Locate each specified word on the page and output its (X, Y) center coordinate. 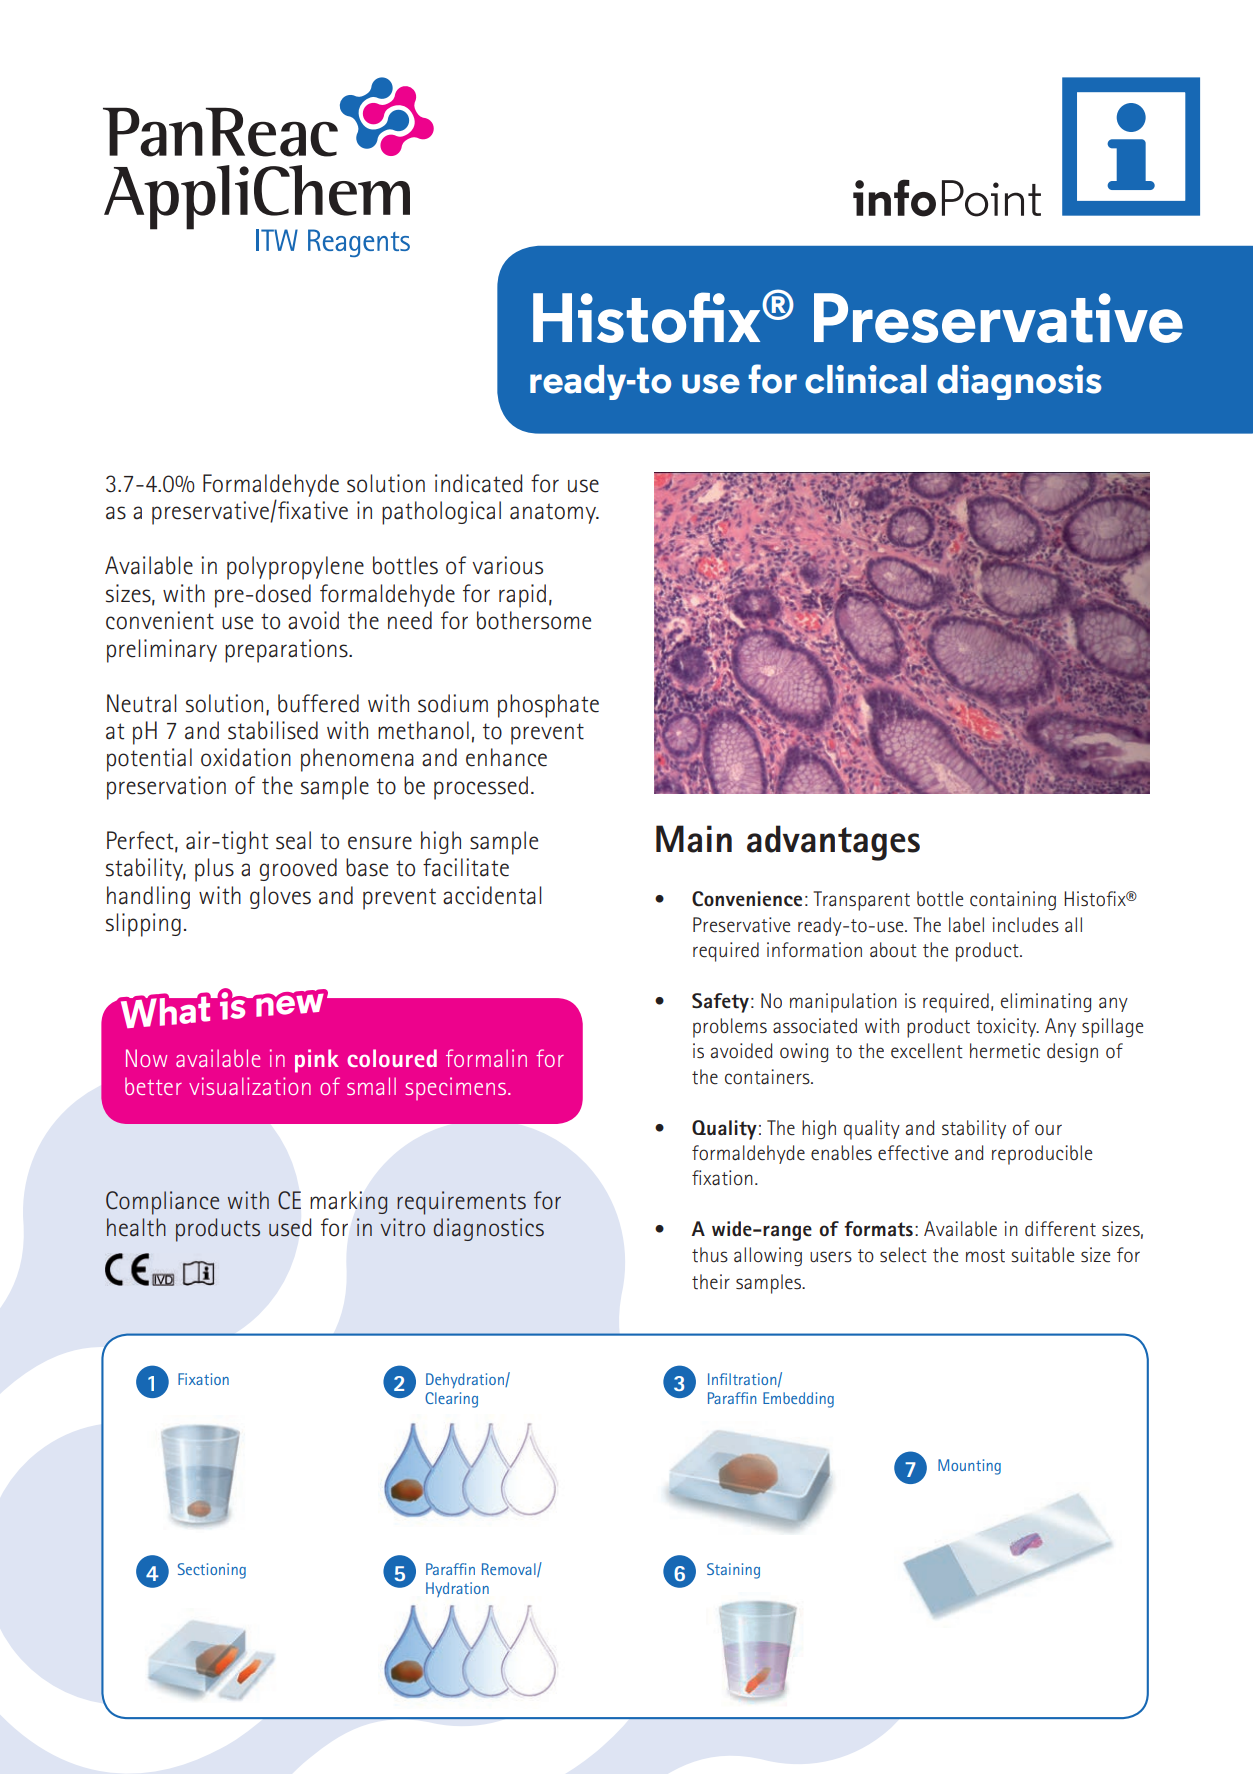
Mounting (969, 1467)
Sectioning (212, 1571)
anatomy (554, 513)
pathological (441, 513)
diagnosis (1019, 382)
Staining (733, 1571)
